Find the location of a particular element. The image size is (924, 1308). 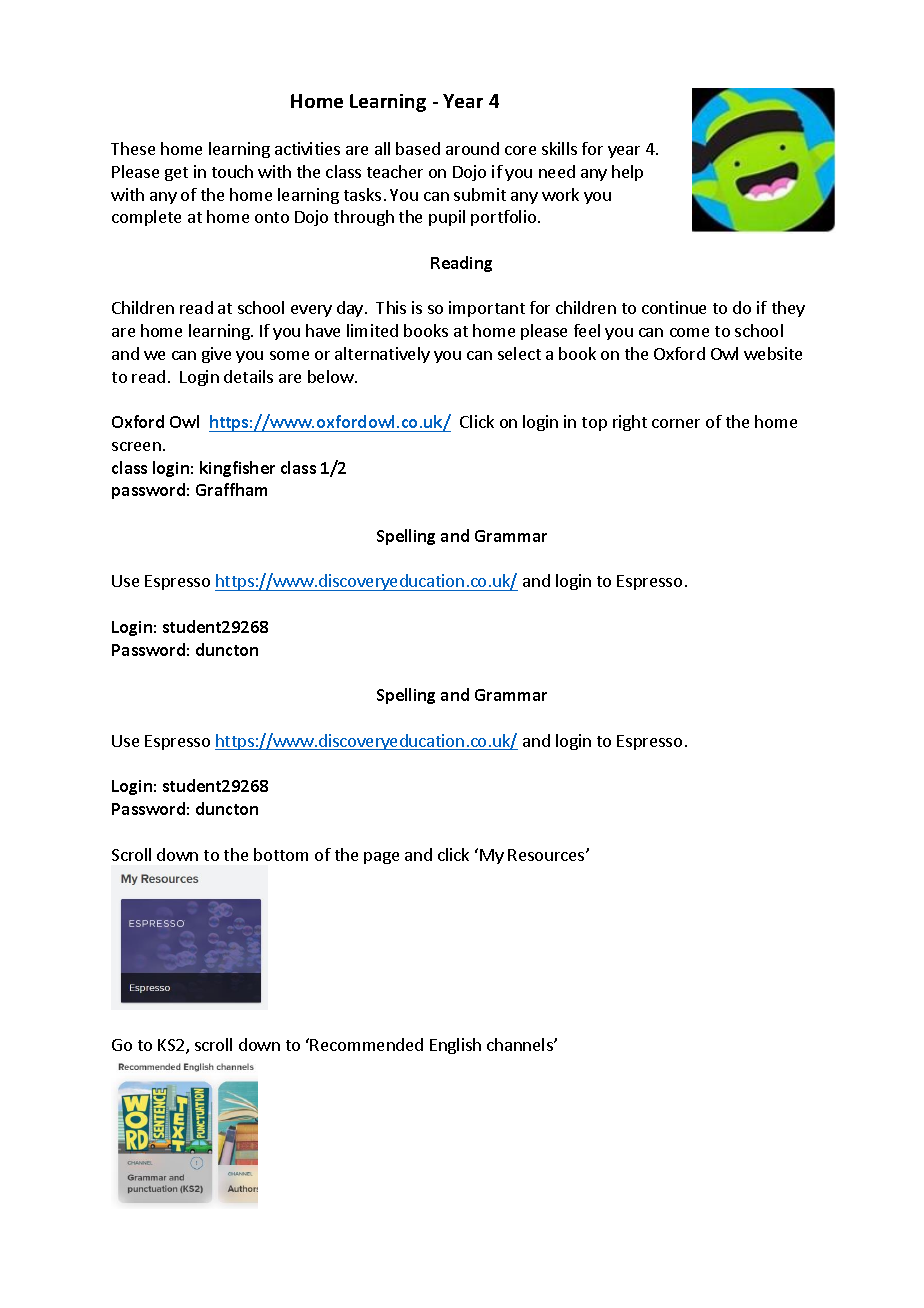

bottom is located at coordinates (281, 854).
